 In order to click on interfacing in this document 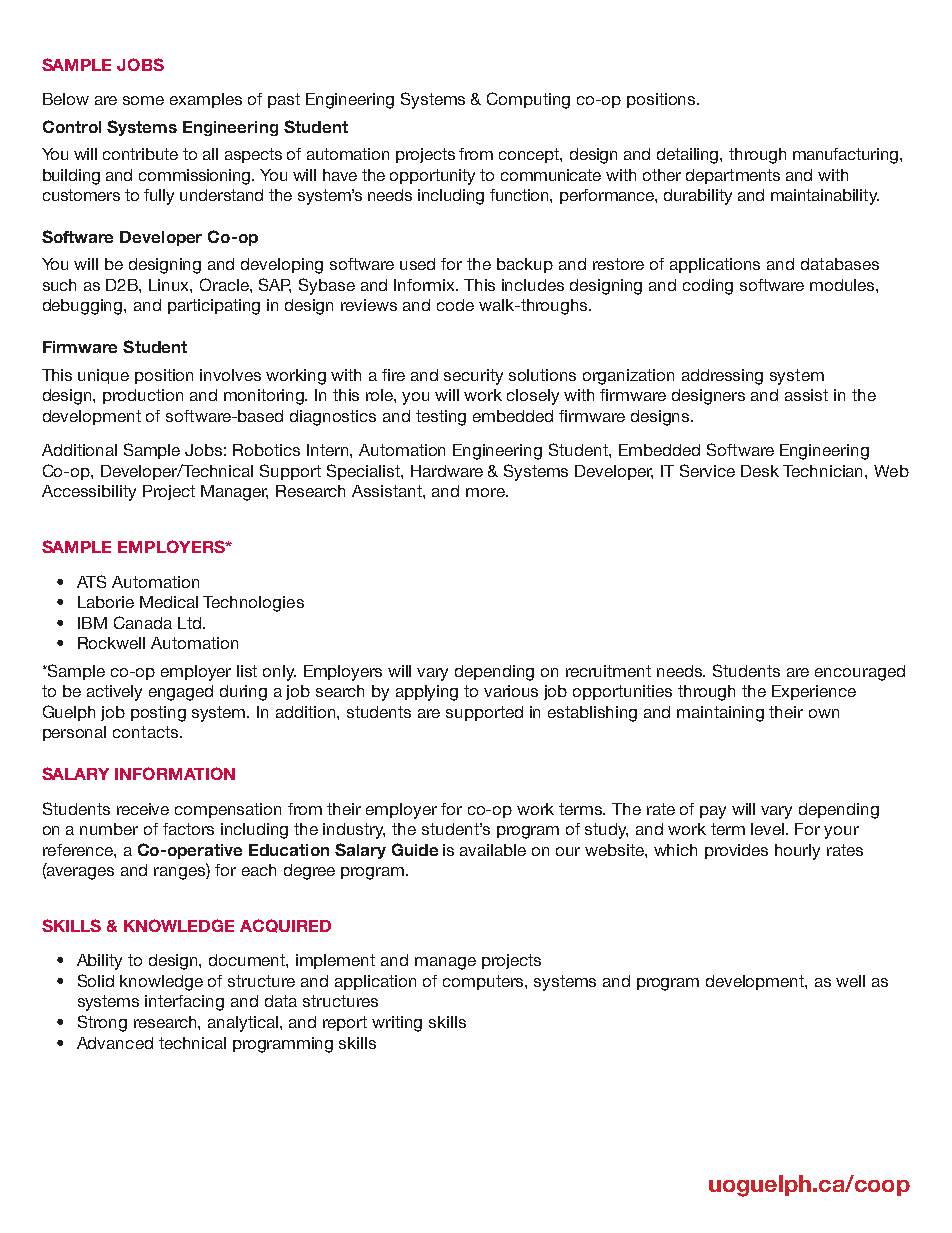, I will do `click(184, 1003)`.
